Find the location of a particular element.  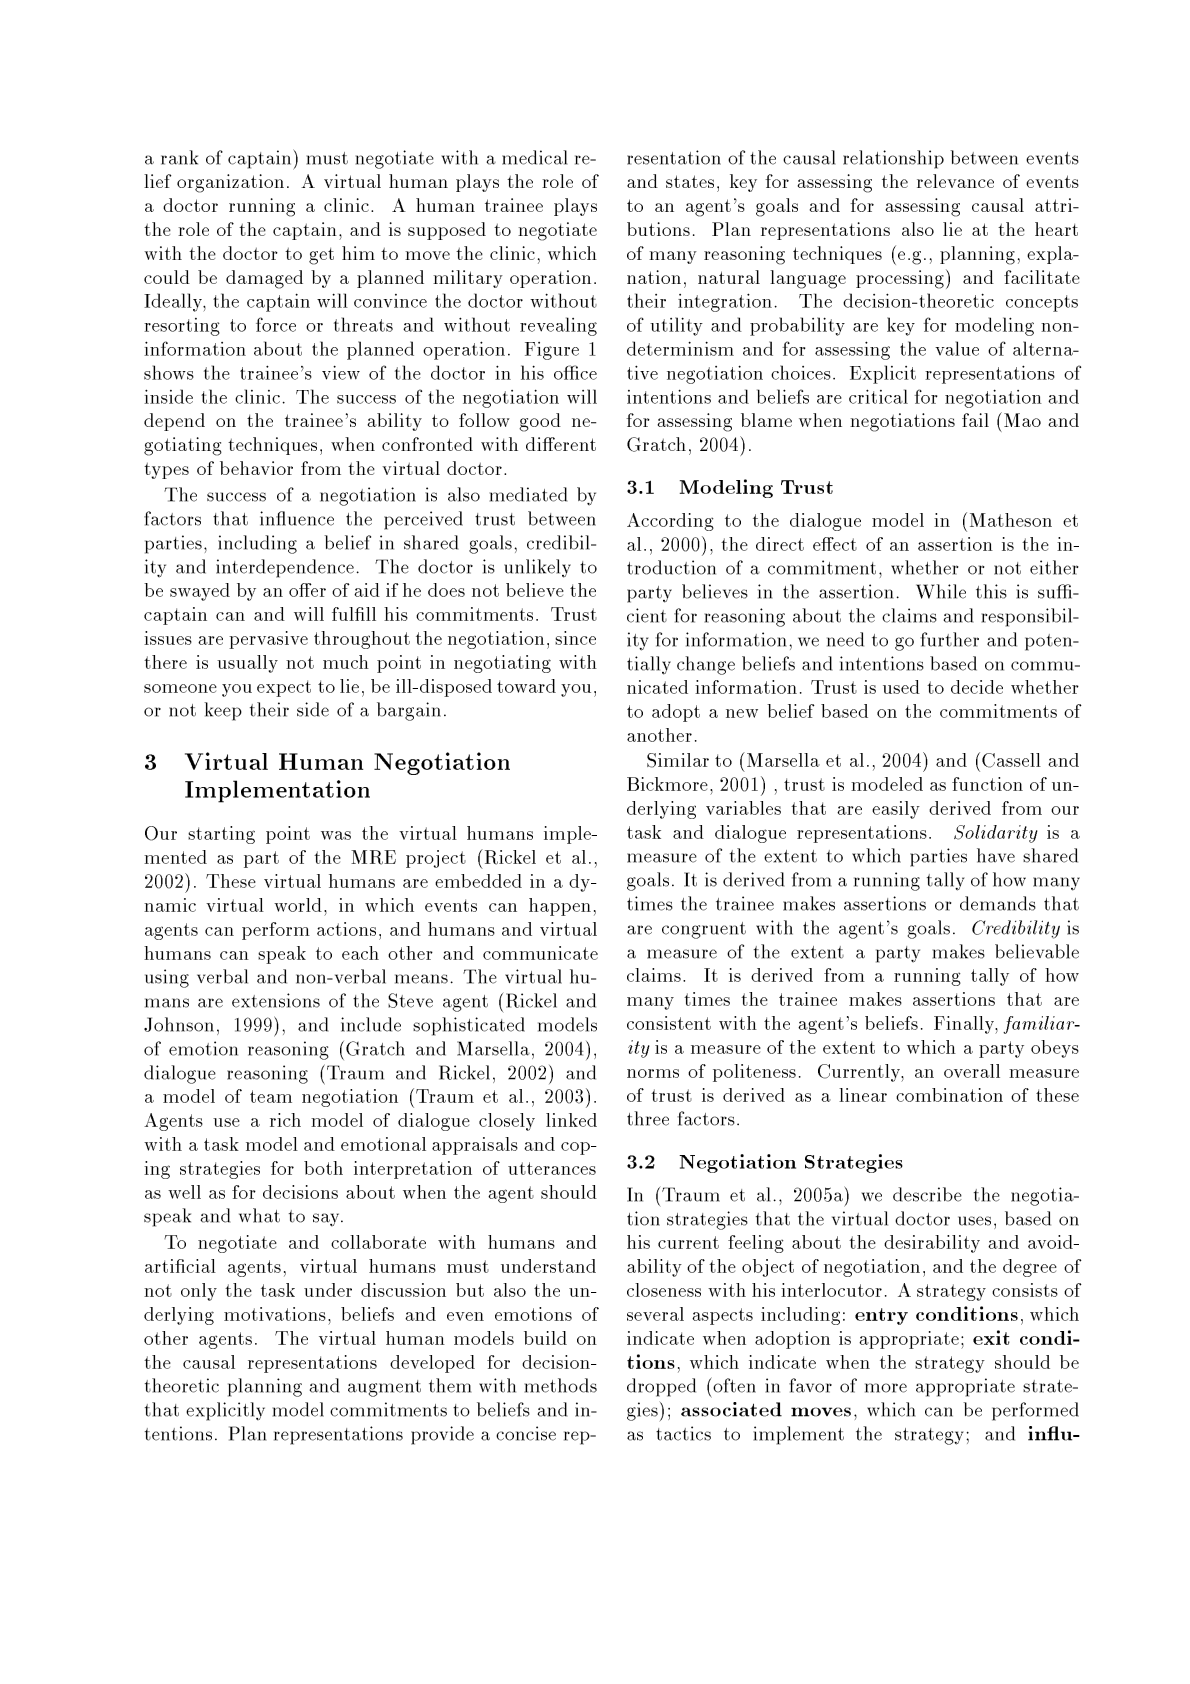

behavior is located at coordinates (256, 468).
